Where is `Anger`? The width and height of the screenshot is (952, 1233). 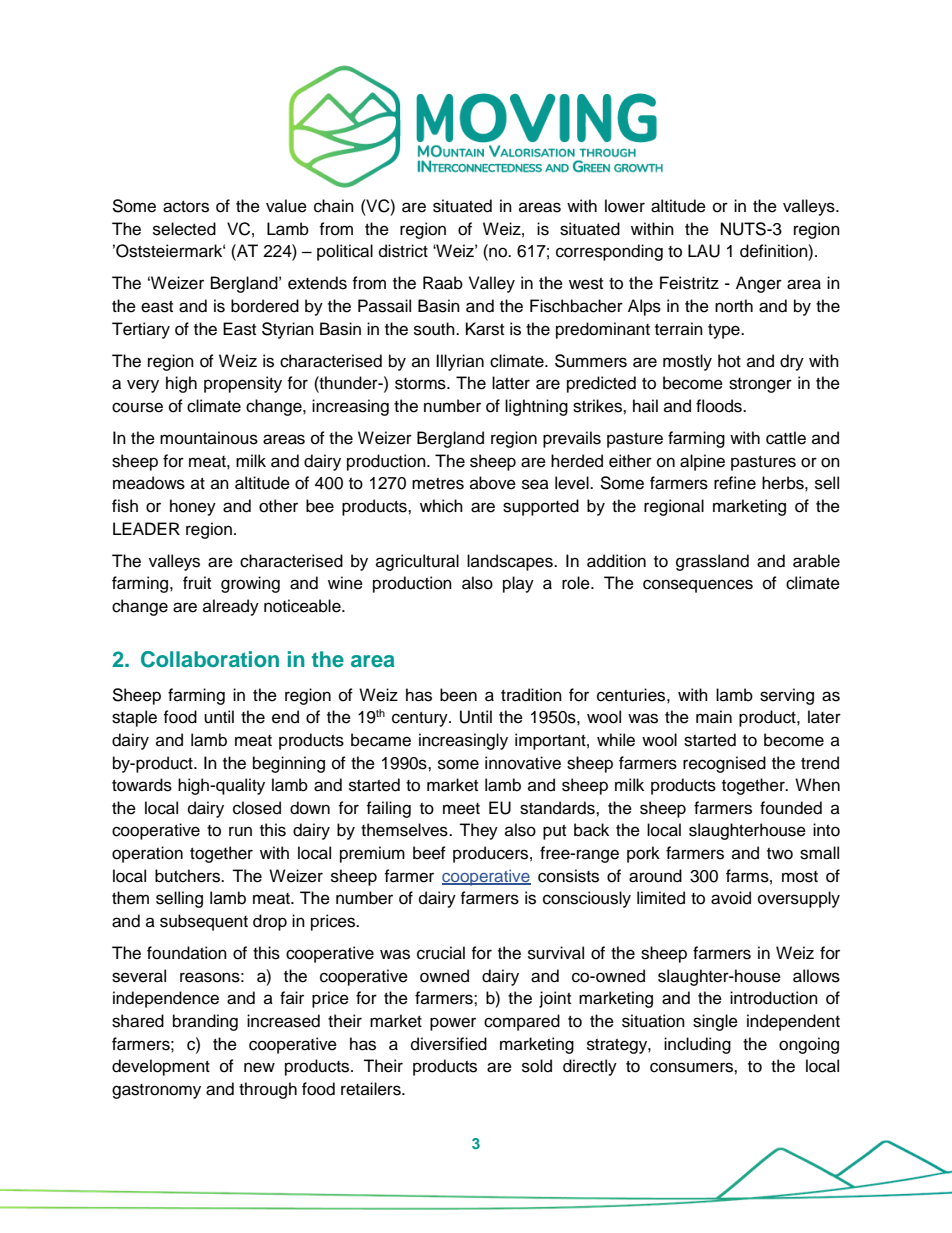
Anger is located at coordinates (759, 284).
